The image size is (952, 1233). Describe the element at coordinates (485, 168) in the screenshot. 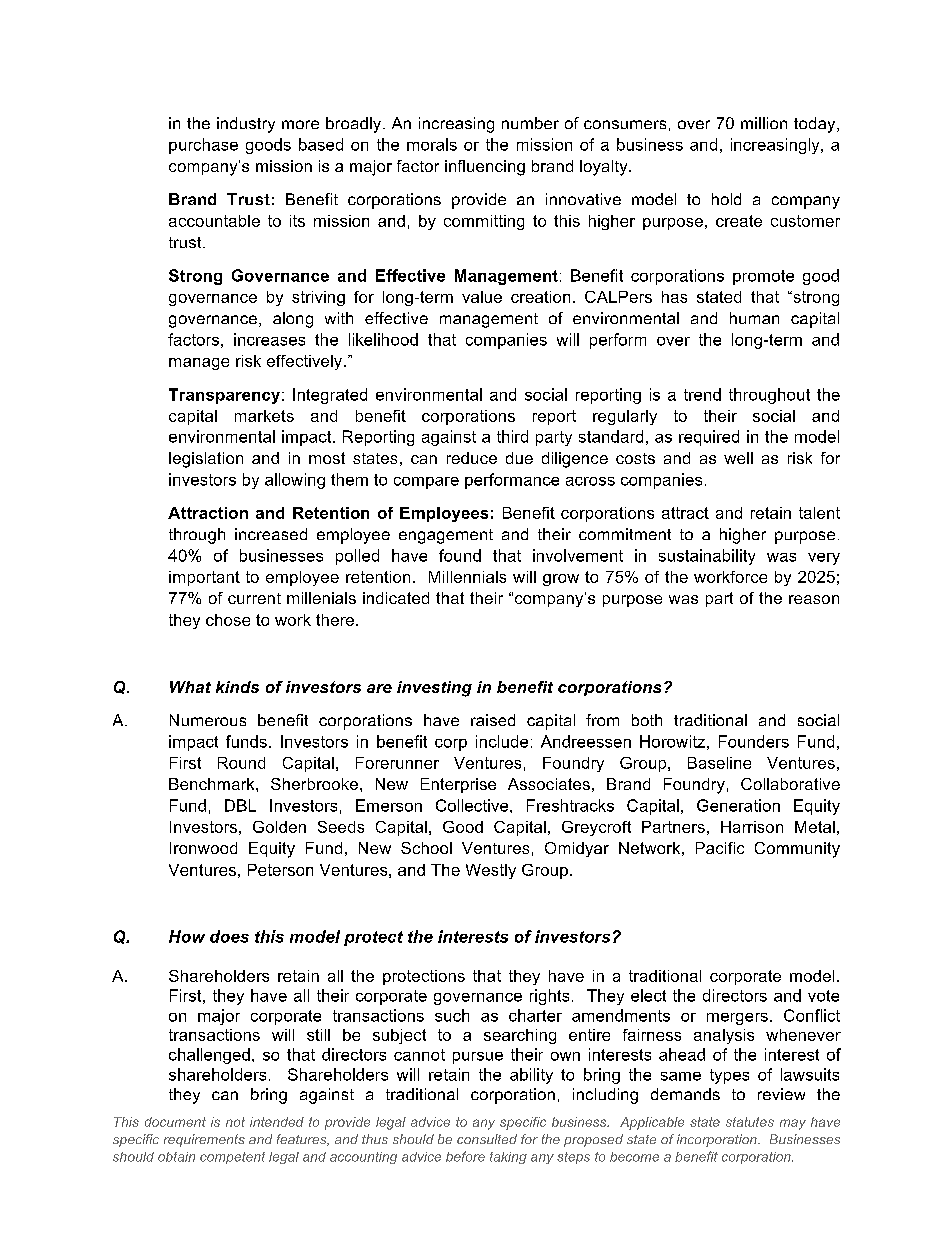

I see `influencing` at that location.
